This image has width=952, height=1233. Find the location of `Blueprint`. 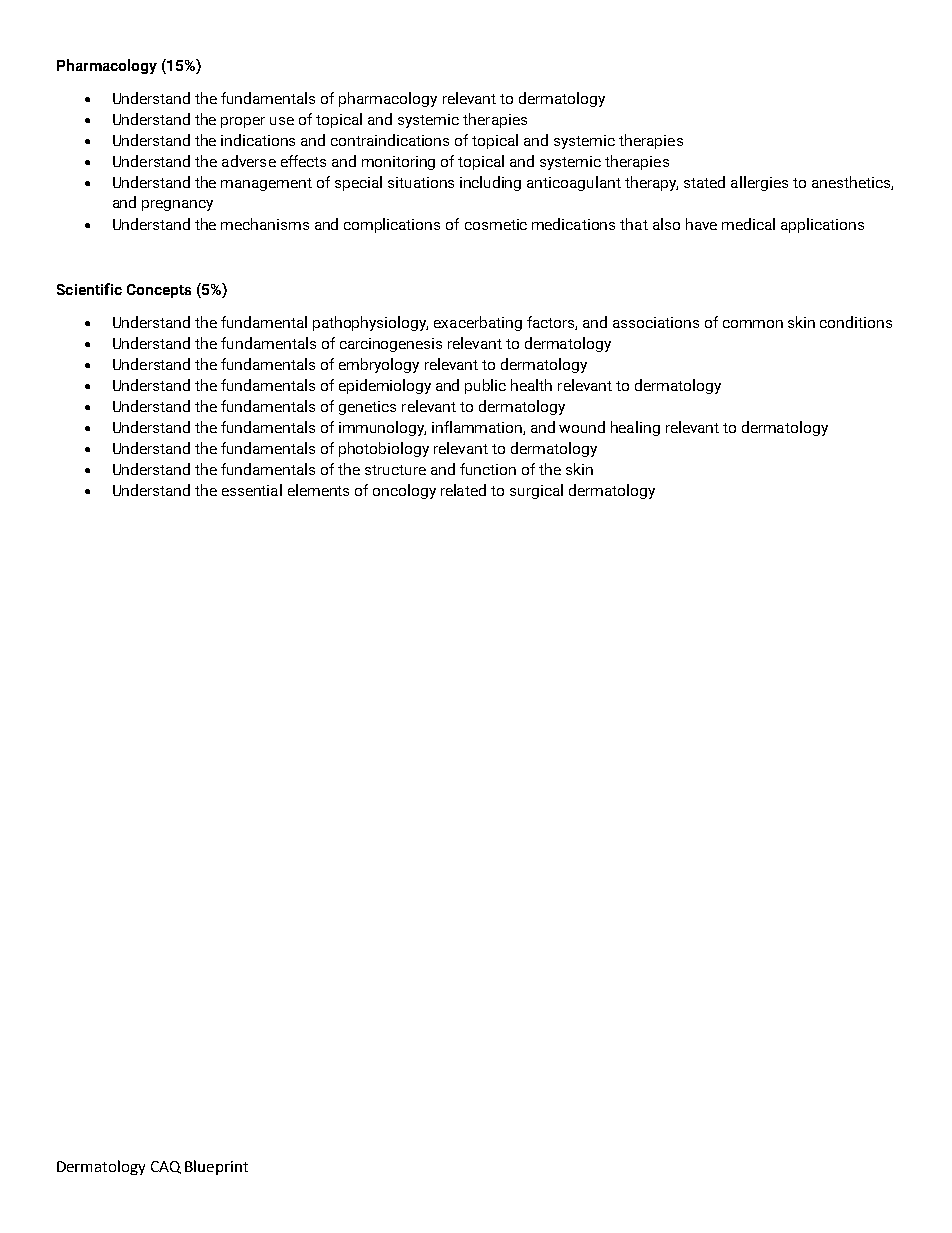

Blueprint is located at coordinates (216, 1167).
